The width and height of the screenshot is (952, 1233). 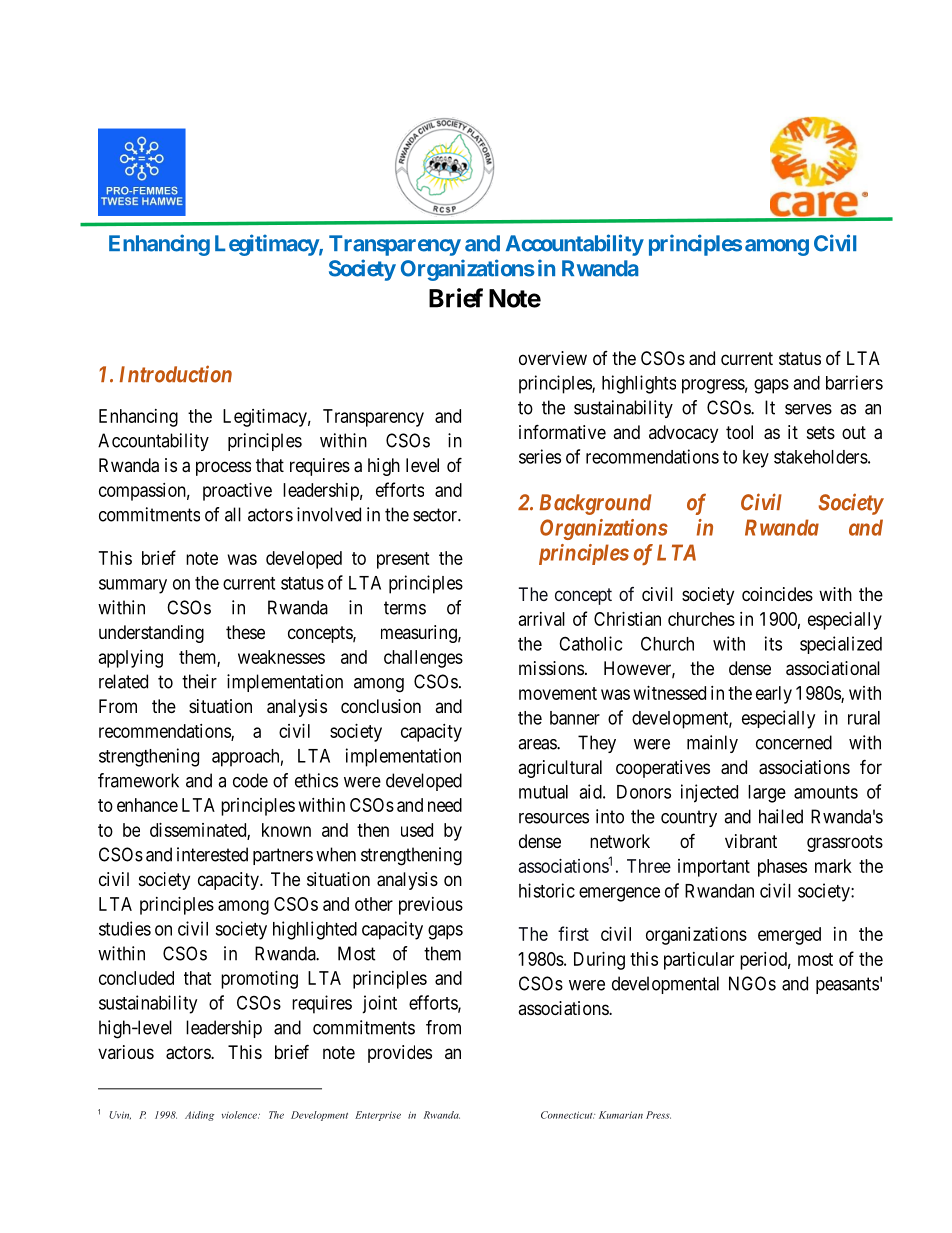 I want to click on emerged, so click(x=789, y=936).
